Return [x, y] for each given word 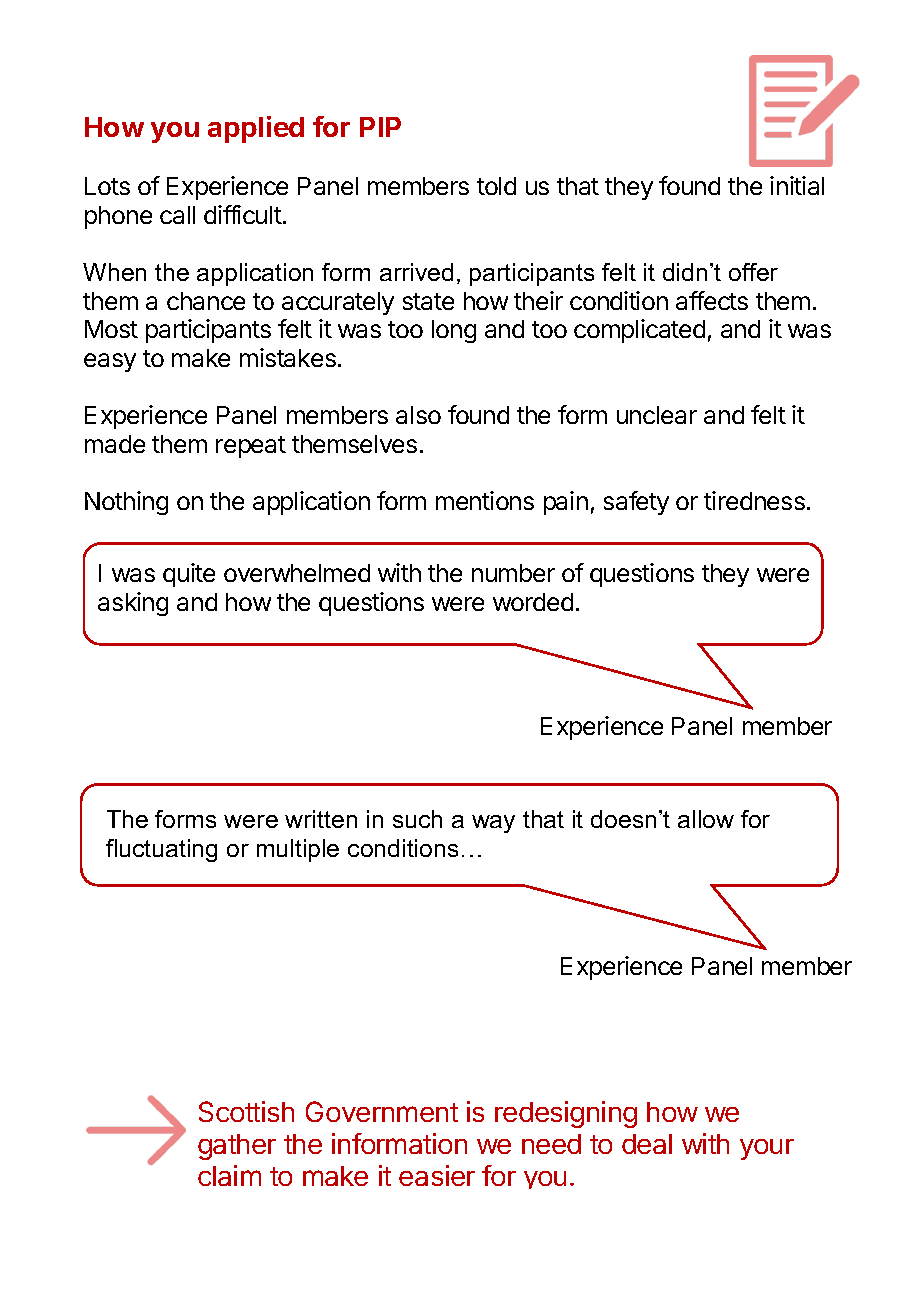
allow [706, 819]
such [417, 819]
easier [437, 1175]
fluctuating [161, 850]
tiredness [754, 500]
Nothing [126, 503]
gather [237, 1147]
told [496, 186]
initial [797, 185]
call [177, 215]
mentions [485, 500]
